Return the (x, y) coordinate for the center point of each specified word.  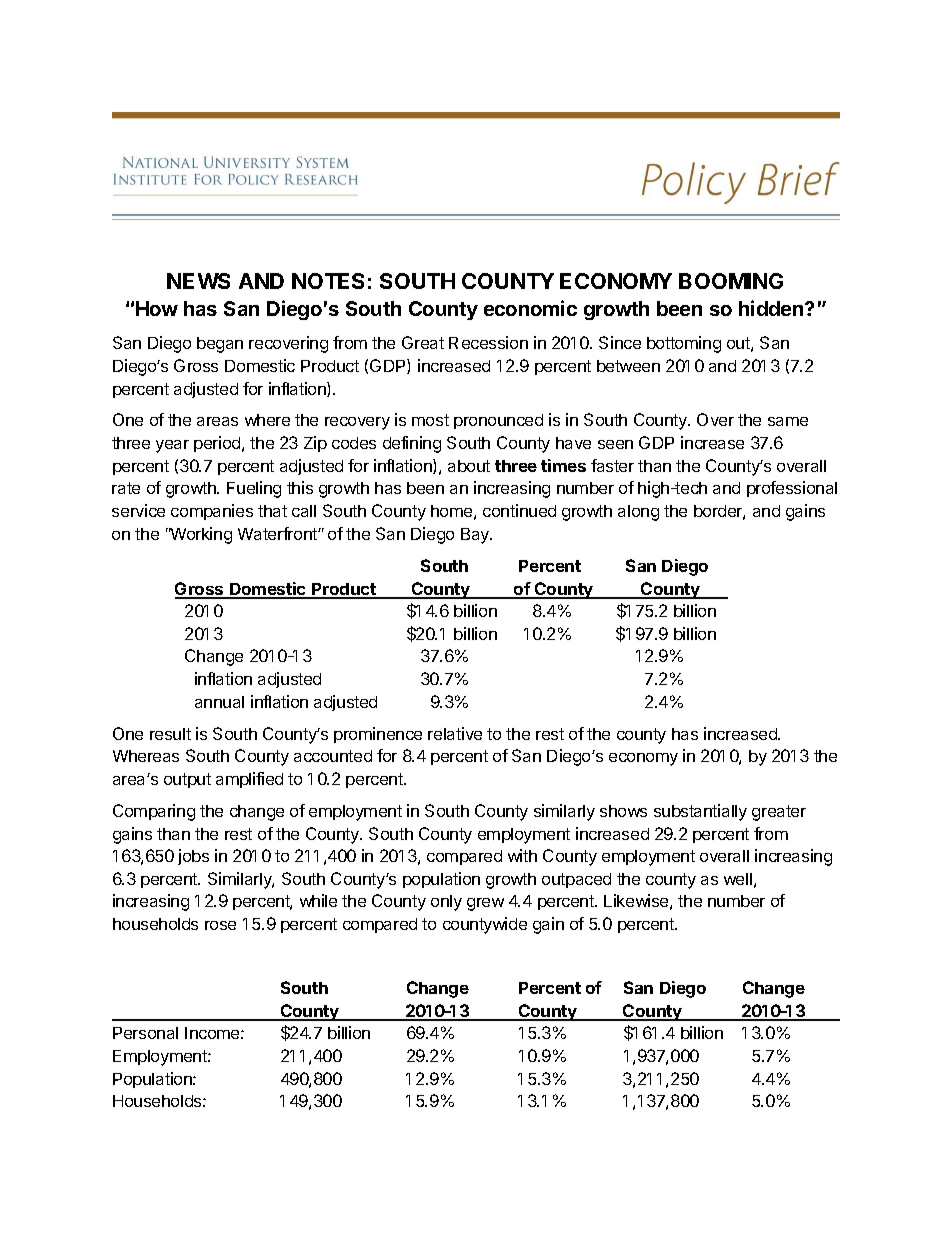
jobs (193, 857)
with (522, 855)
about (469, 466)
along (638, 513)
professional (792, 489)
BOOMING (731, 281)
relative (455, 733)
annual (219, 702)
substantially (700, 812)
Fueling (254, 489)
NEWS (198, 281)
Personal (145, 1033)
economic (530, 308)
